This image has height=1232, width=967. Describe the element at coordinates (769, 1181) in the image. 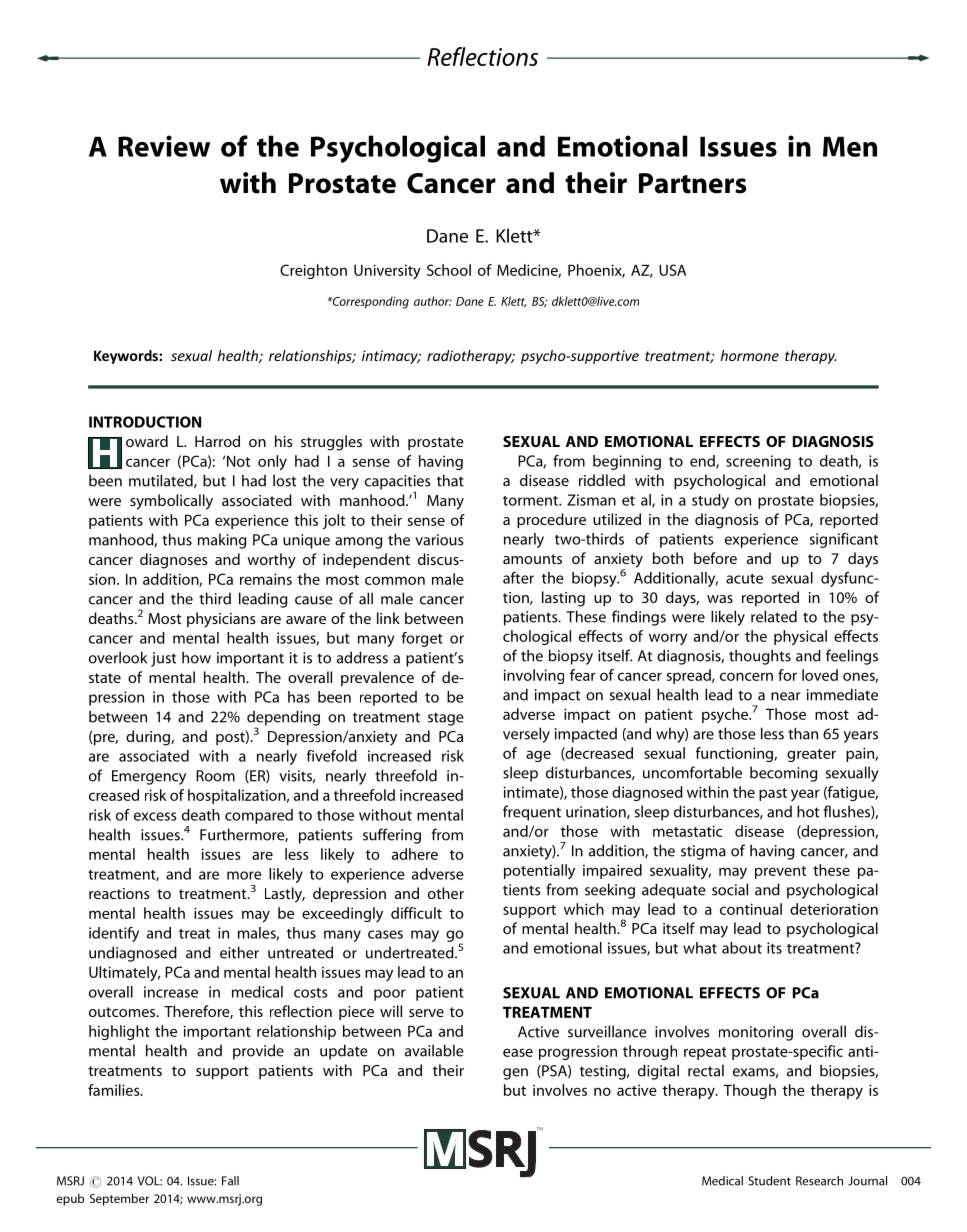

I see `Student` at that location.
